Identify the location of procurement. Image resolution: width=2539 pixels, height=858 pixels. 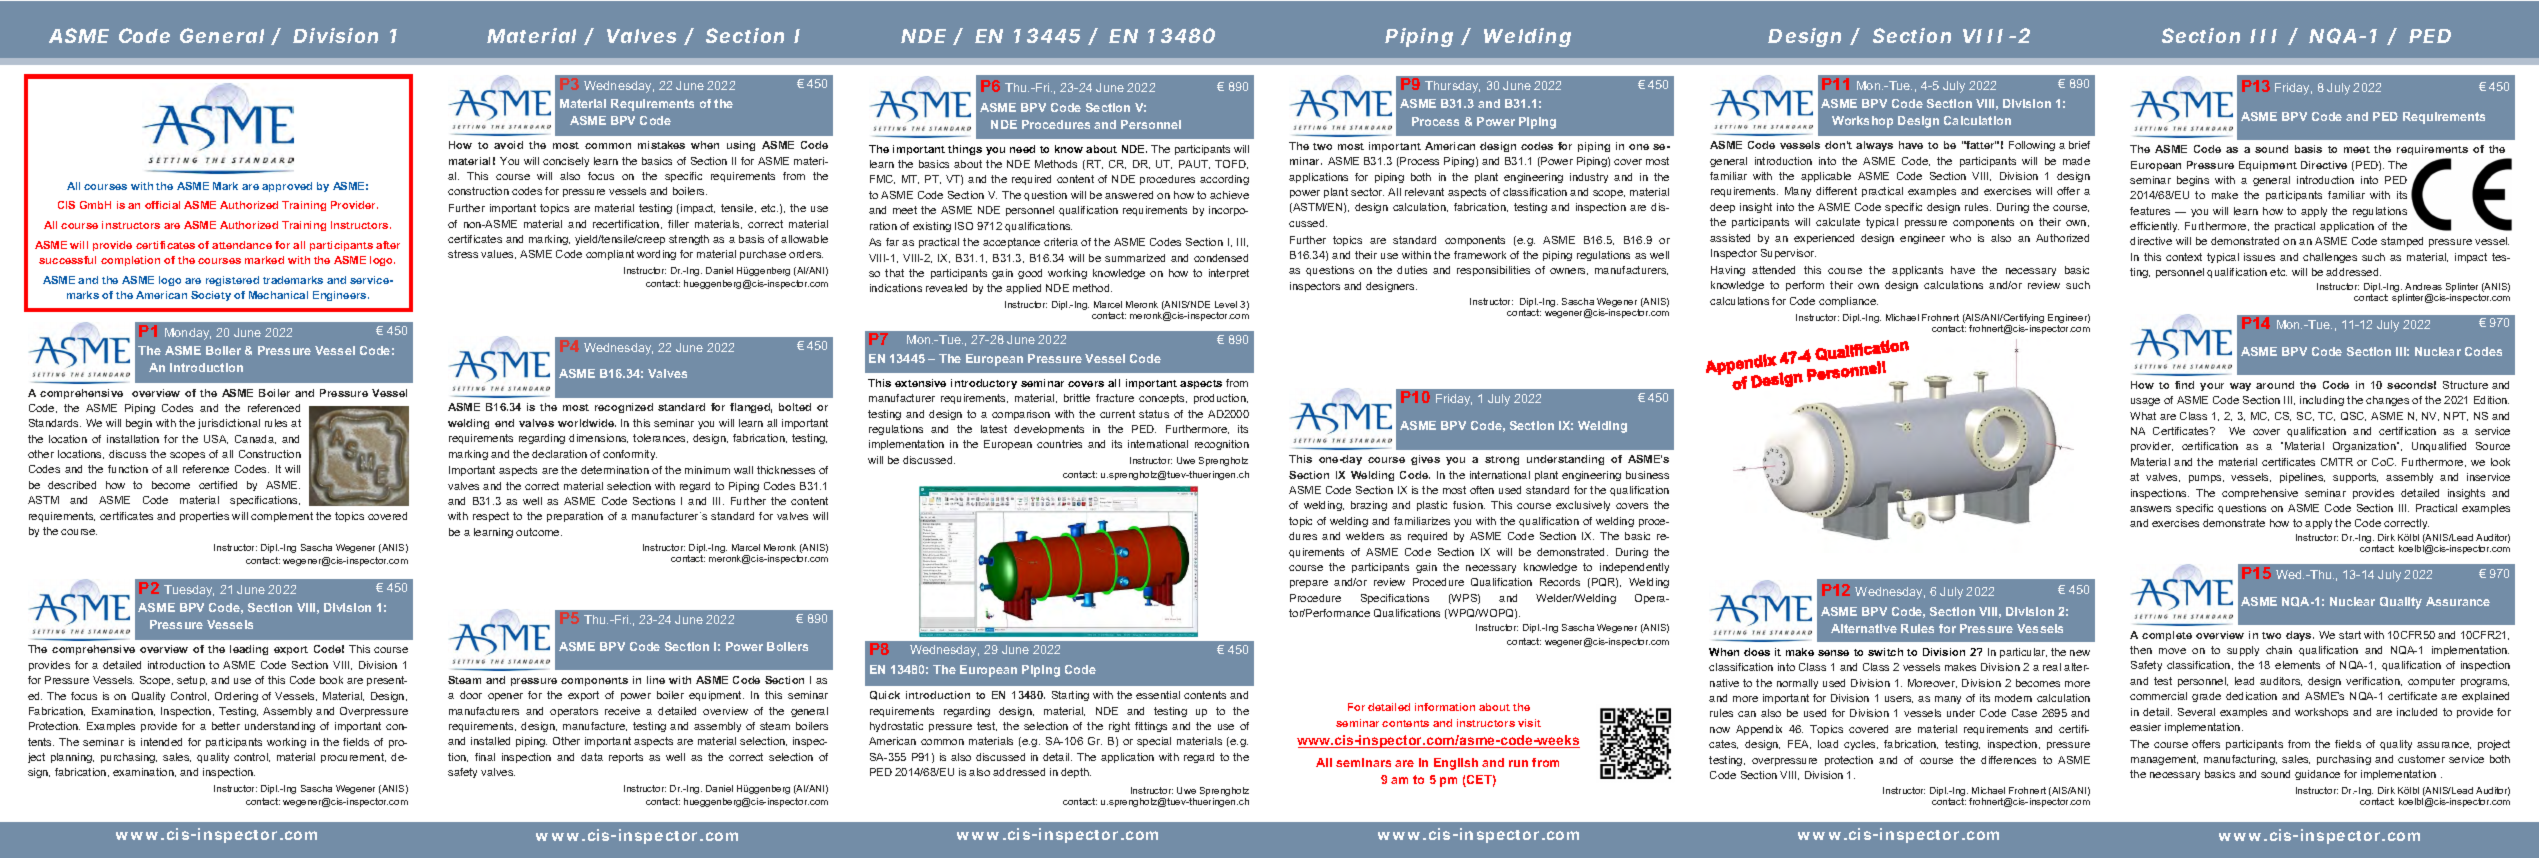
(353, 758).
